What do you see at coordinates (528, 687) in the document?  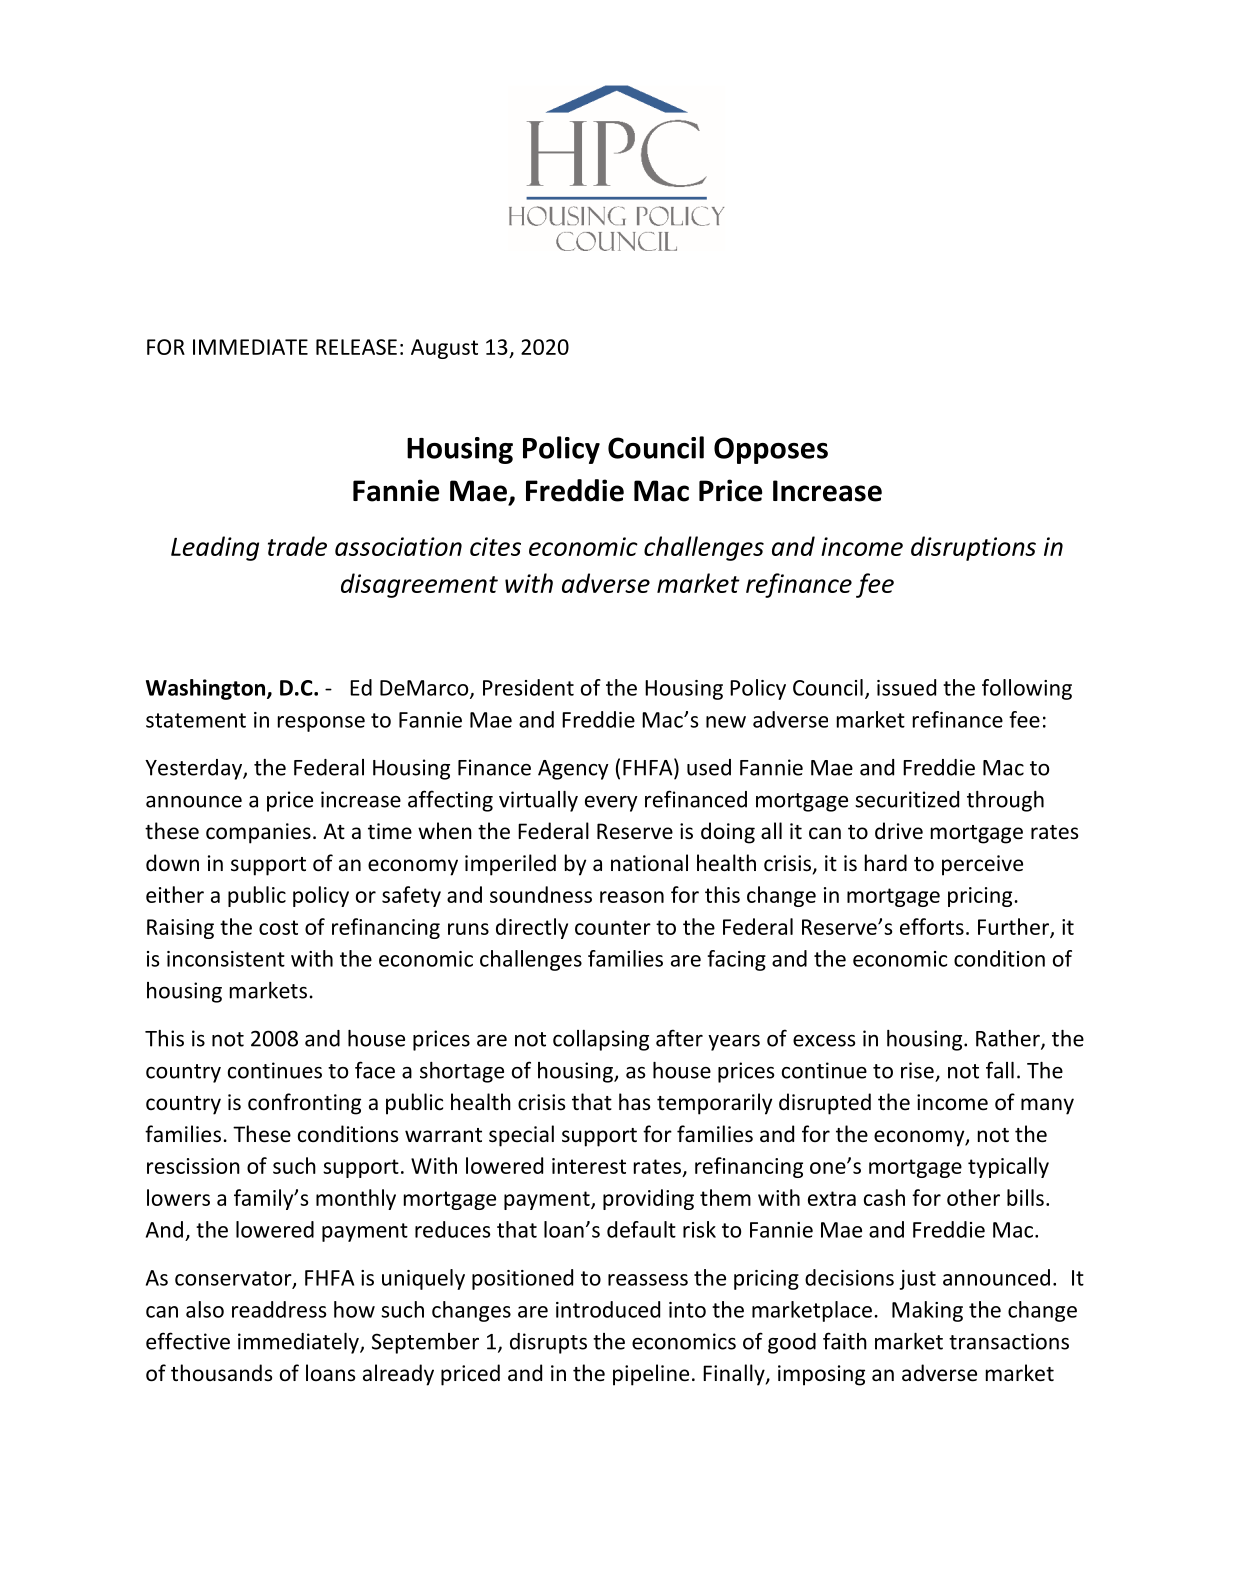 I see `President` at bounding box center [528, 687].
